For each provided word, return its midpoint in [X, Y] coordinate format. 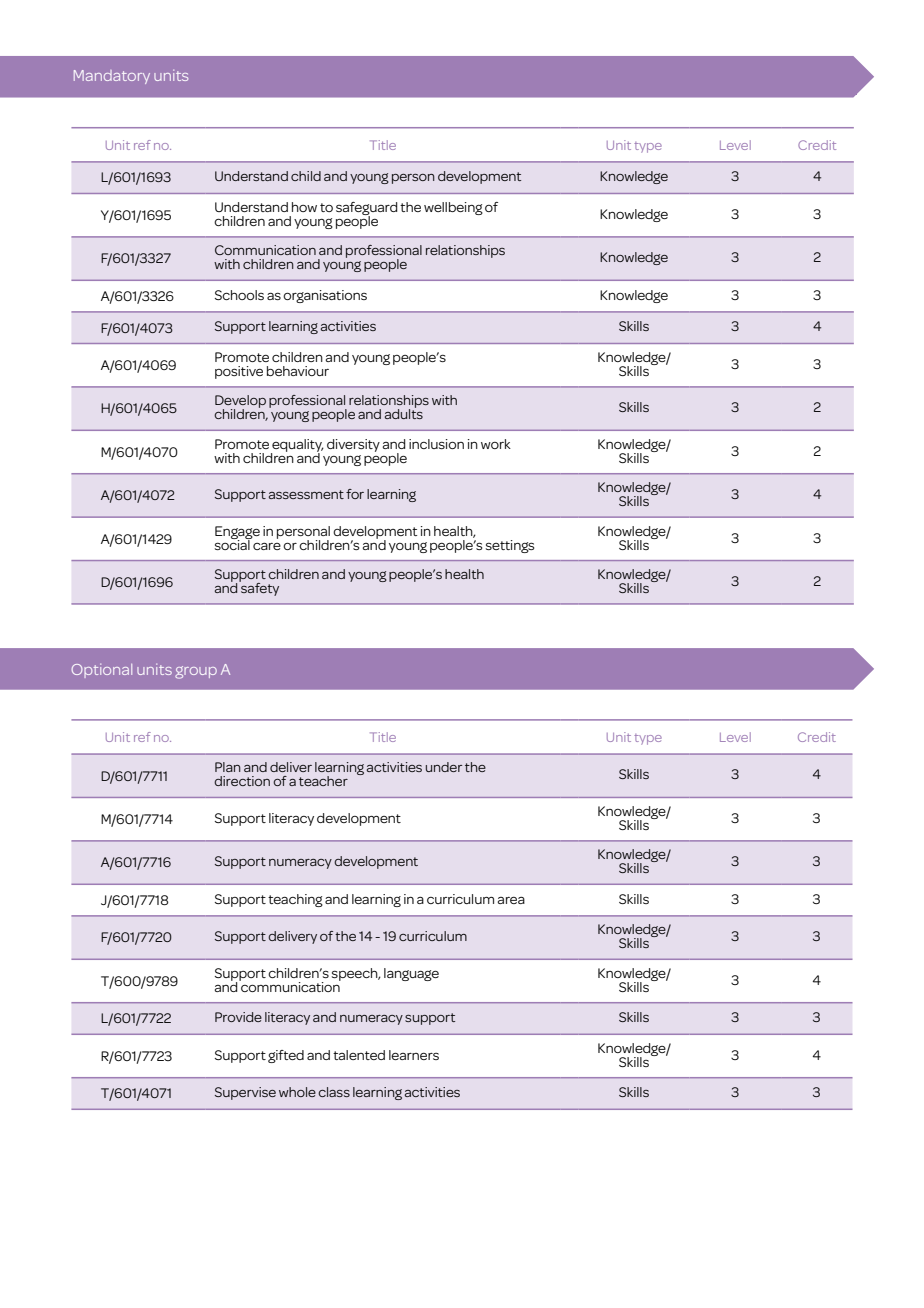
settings [510, 546]
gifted [286, 1056]
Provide [238, 1017]
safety [259, 588]
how [304, 207]
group [196, 672]
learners [414, 1055]
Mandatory [112, 77]
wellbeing [453, 208]
